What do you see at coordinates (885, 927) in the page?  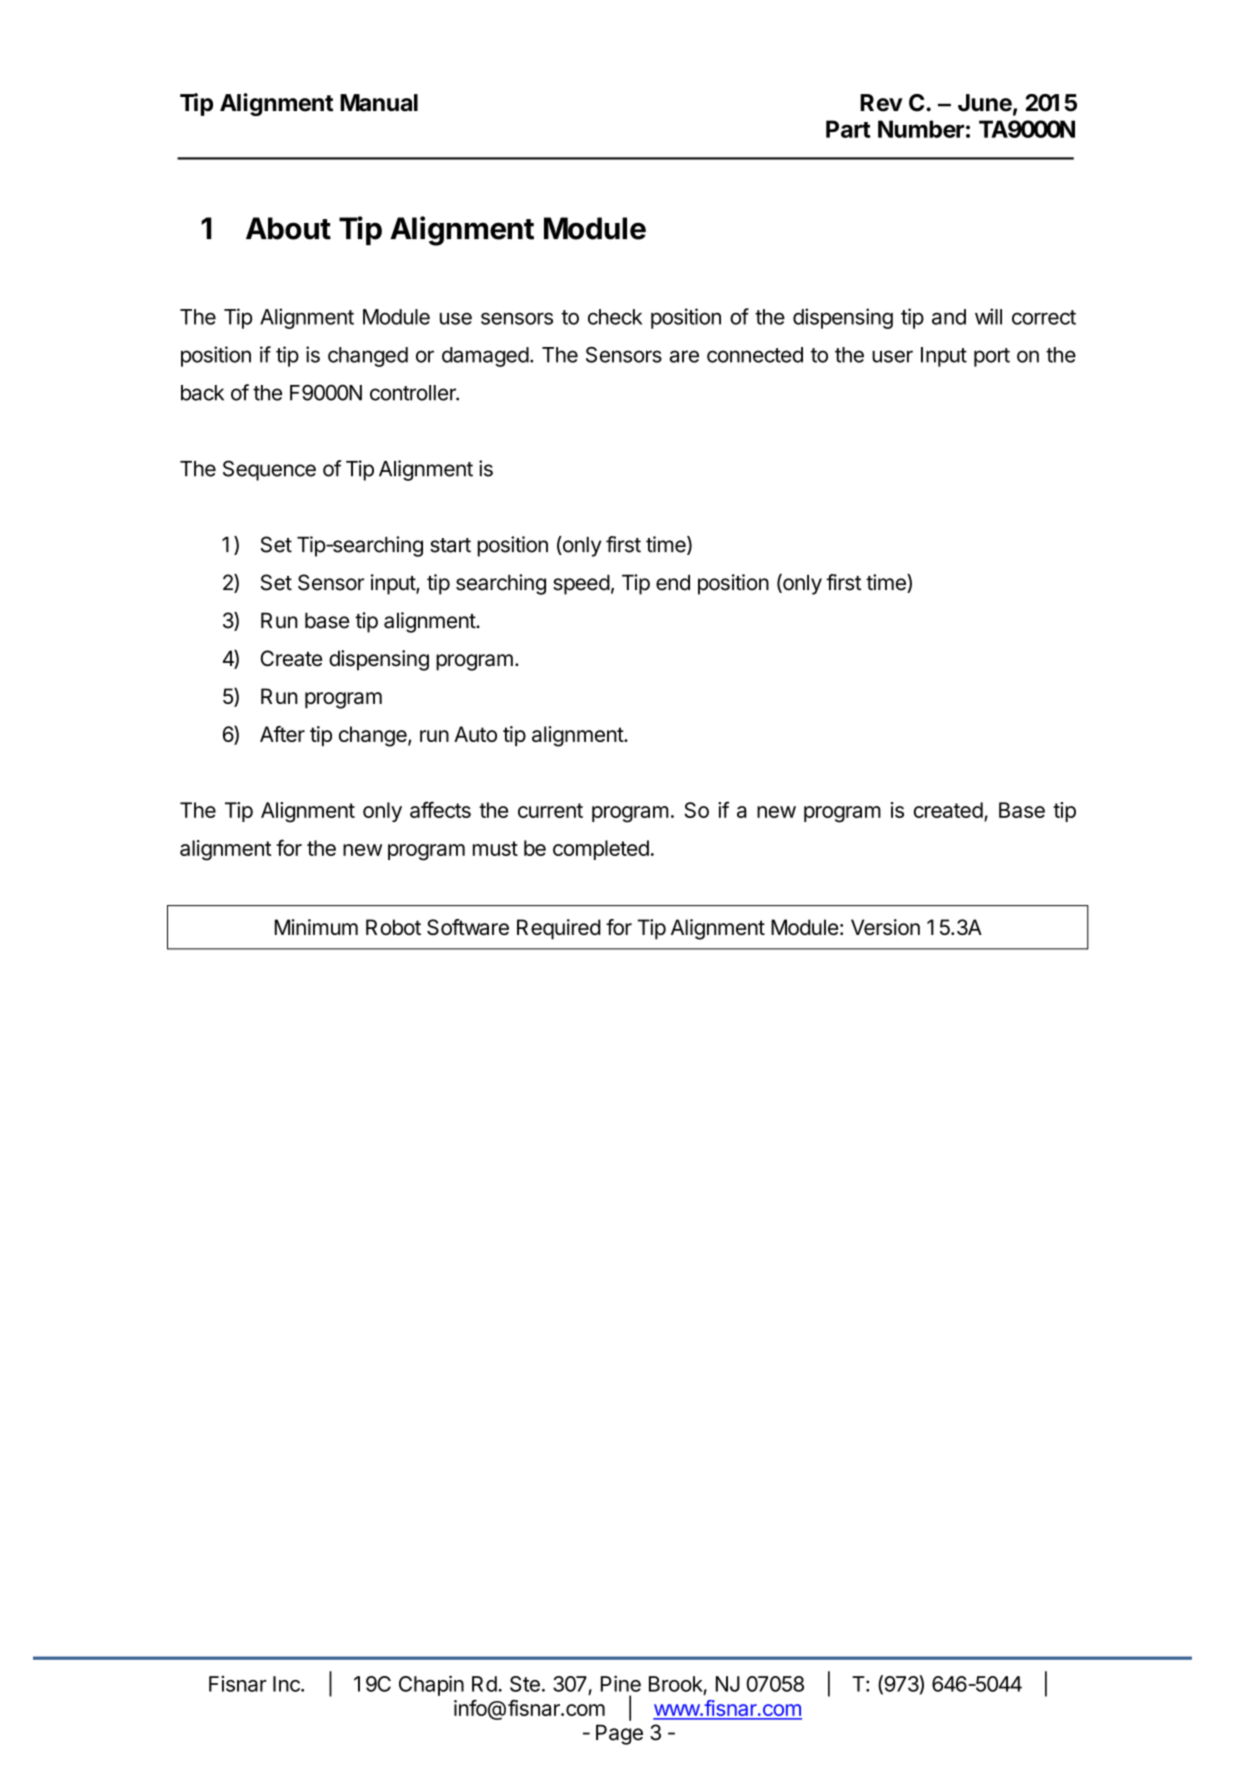 I see `Version` at bounding box center [885, 927].
